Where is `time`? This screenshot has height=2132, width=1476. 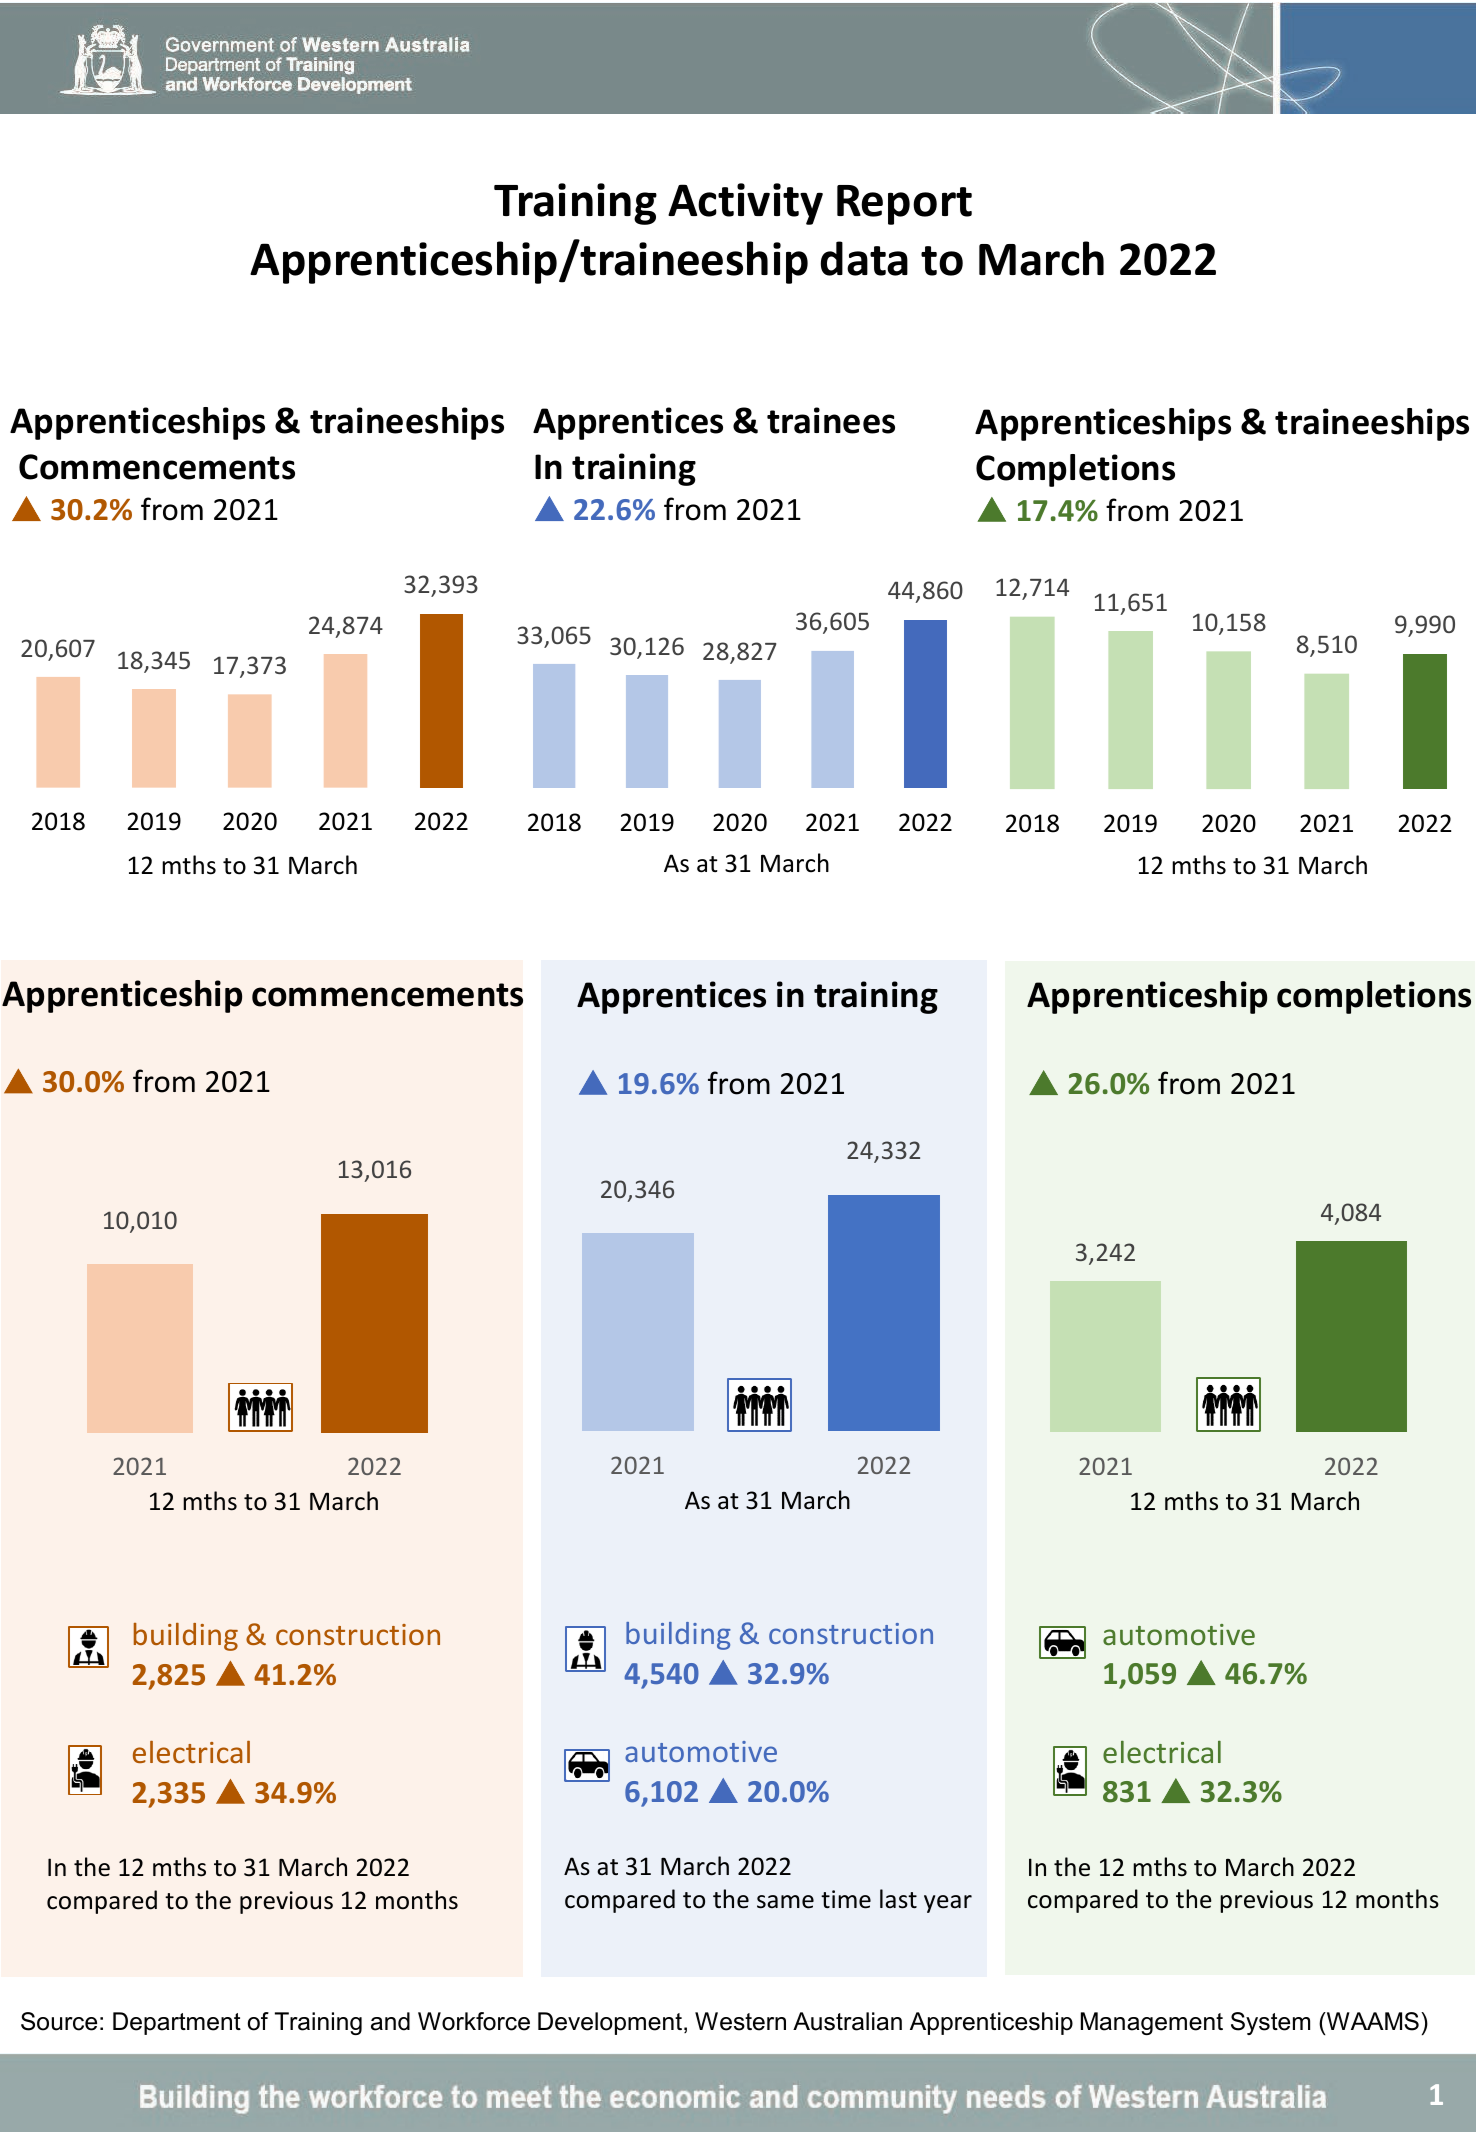
time is located at coordinates (846, 1899).
